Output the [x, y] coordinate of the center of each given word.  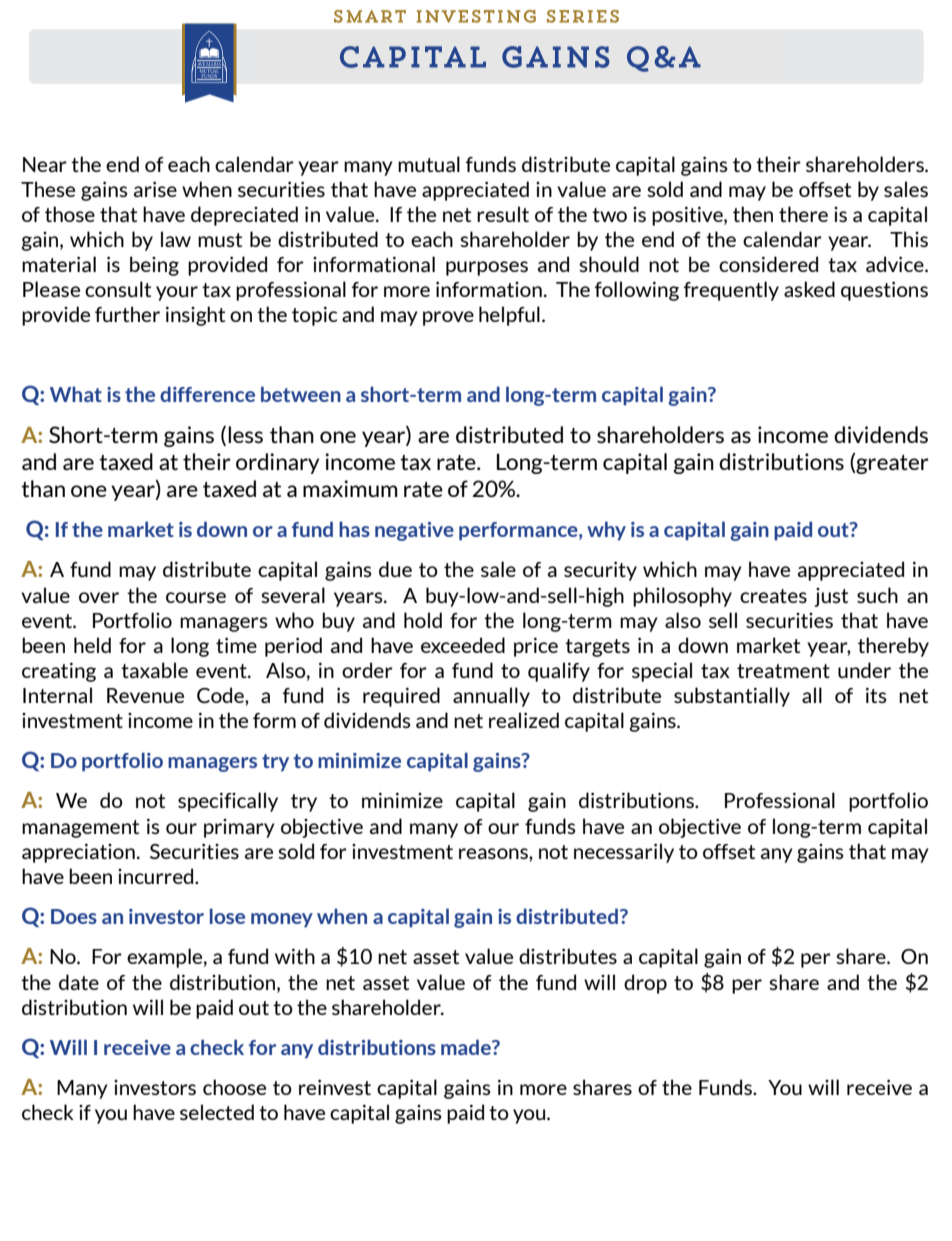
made [467, 1047]
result [503, 214]
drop [645, 984]
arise [155, 189]
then [753, 214]
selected [217, 1112]
